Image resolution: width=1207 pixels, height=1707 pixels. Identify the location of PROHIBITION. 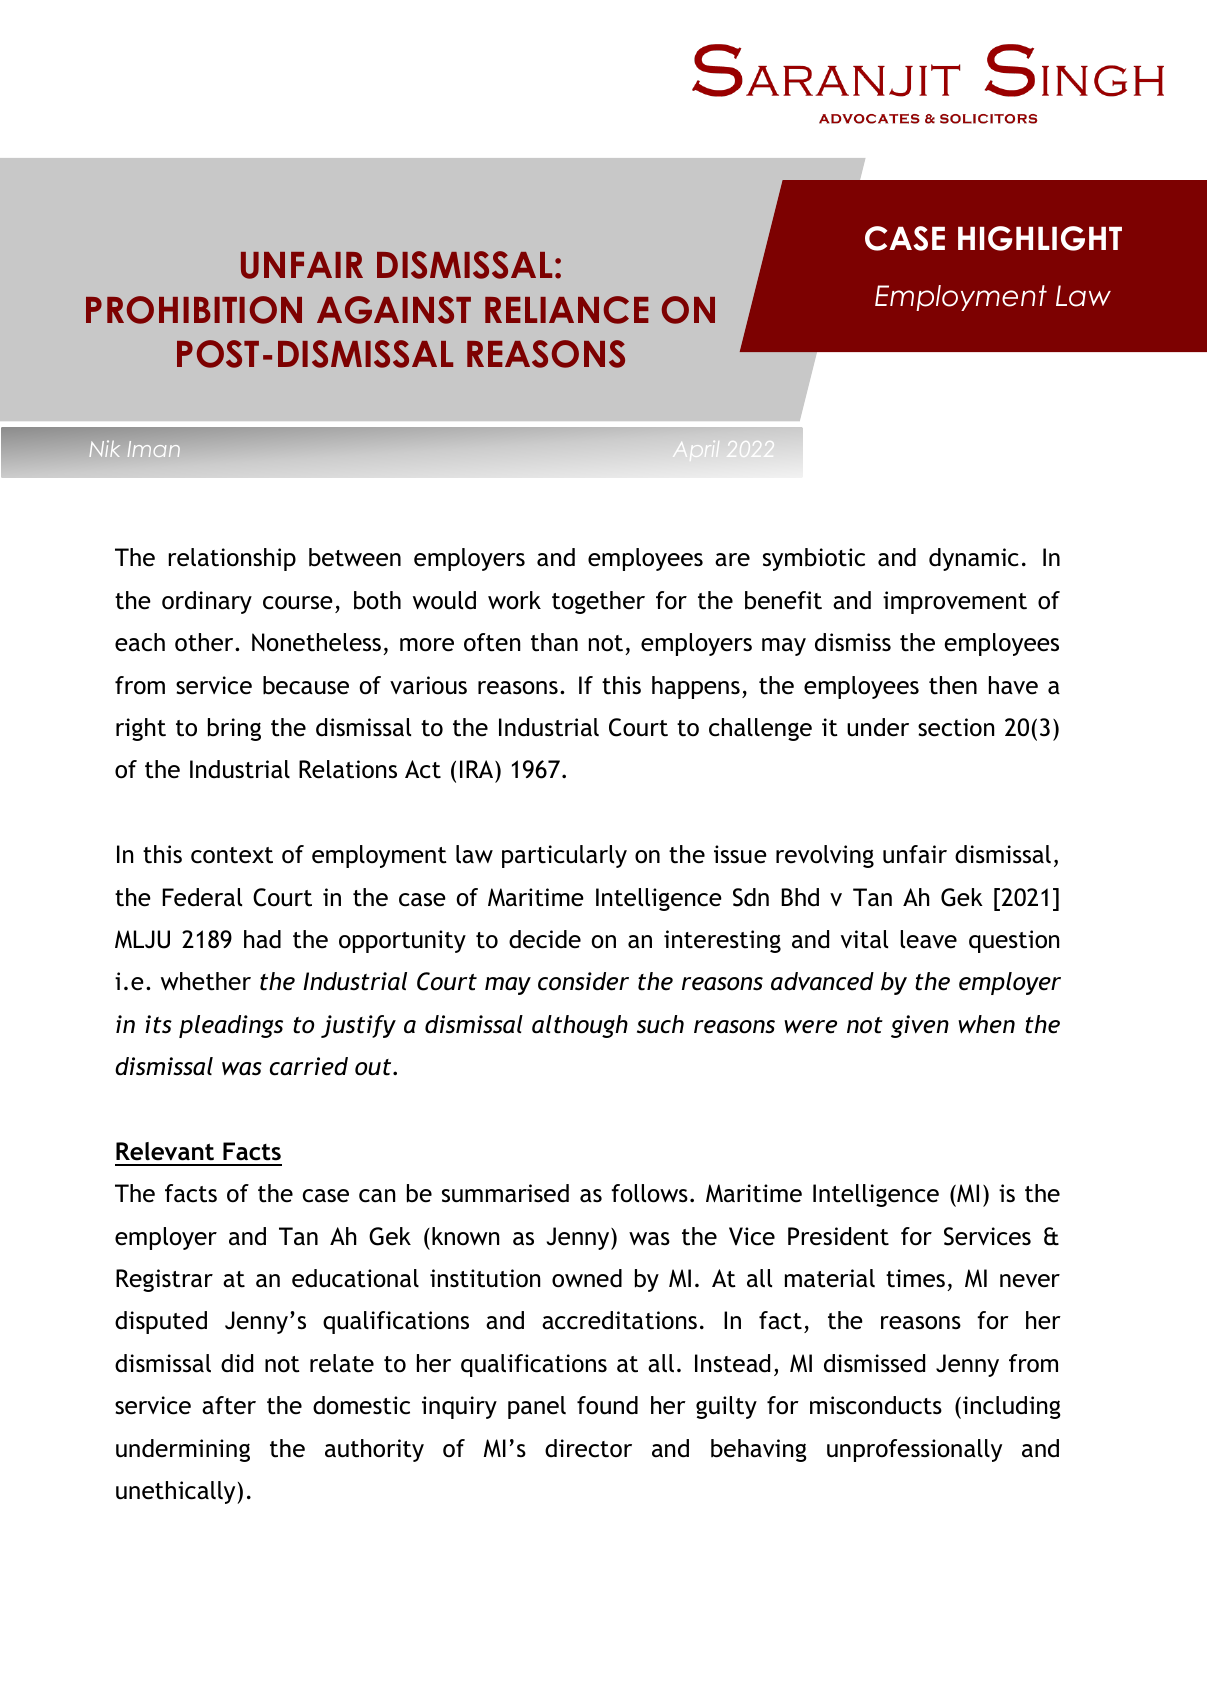
(194, 310).
